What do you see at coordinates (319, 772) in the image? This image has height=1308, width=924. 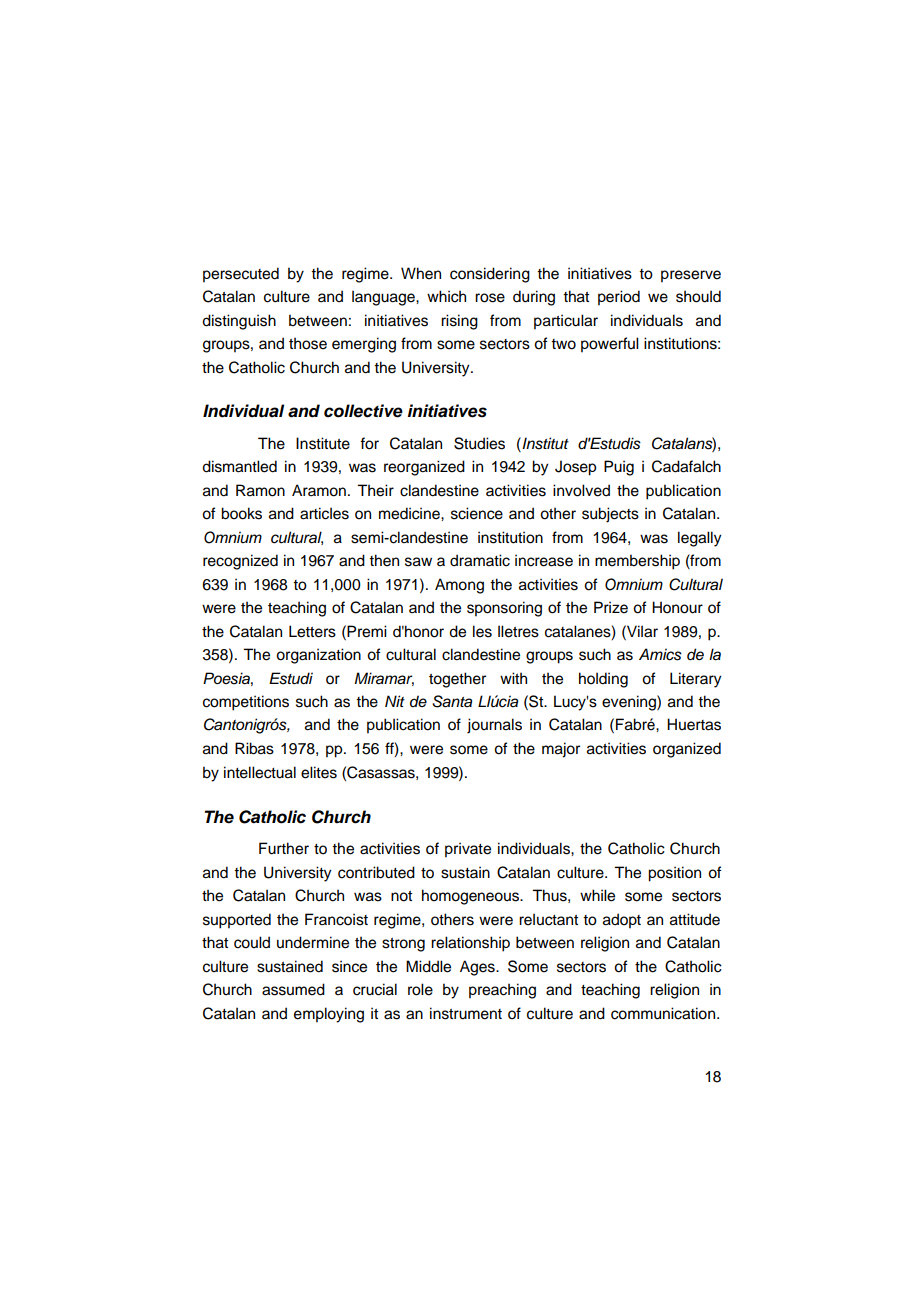 I see `elites` at bounding box center [319, 772].
